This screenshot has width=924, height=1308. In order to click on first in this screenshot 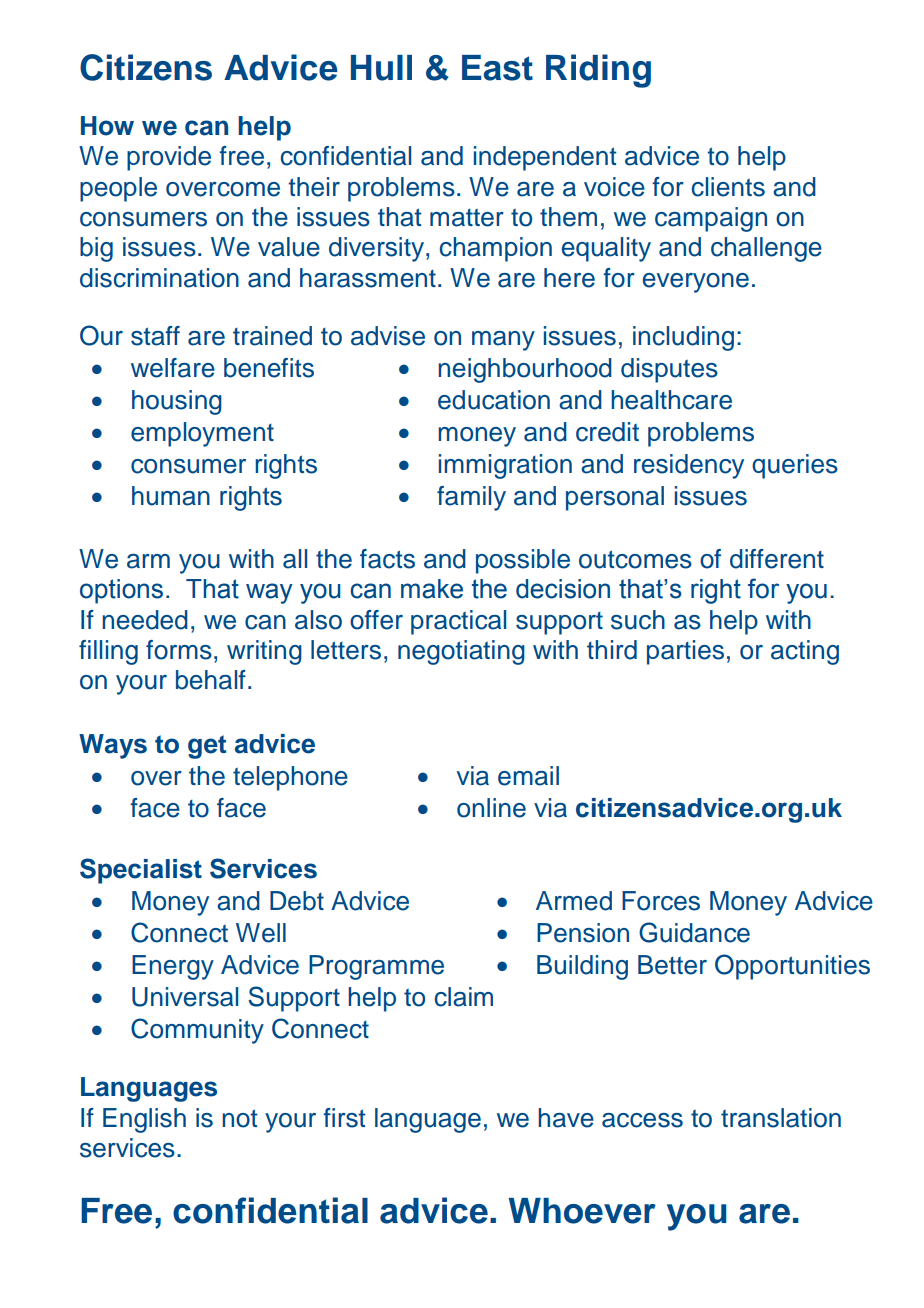, I will do `click(344, 1118)`.
